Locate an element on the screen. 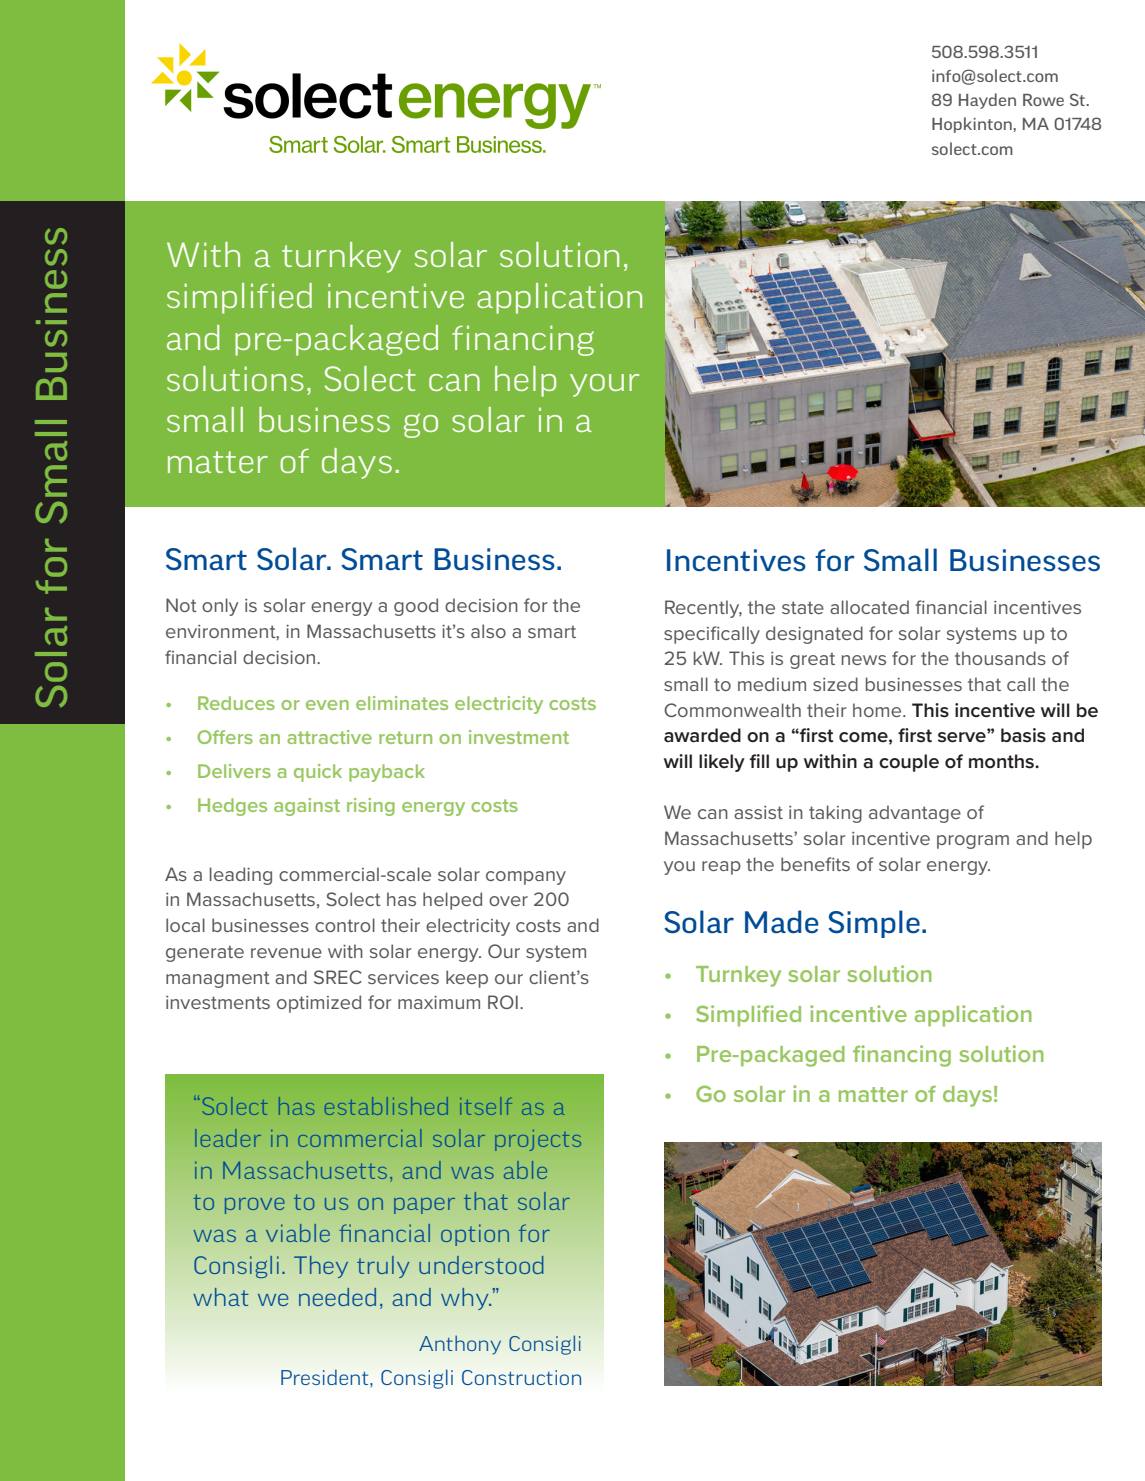 The image size is (1145, 1481). Construction is located at coordinates (521, 1377).
